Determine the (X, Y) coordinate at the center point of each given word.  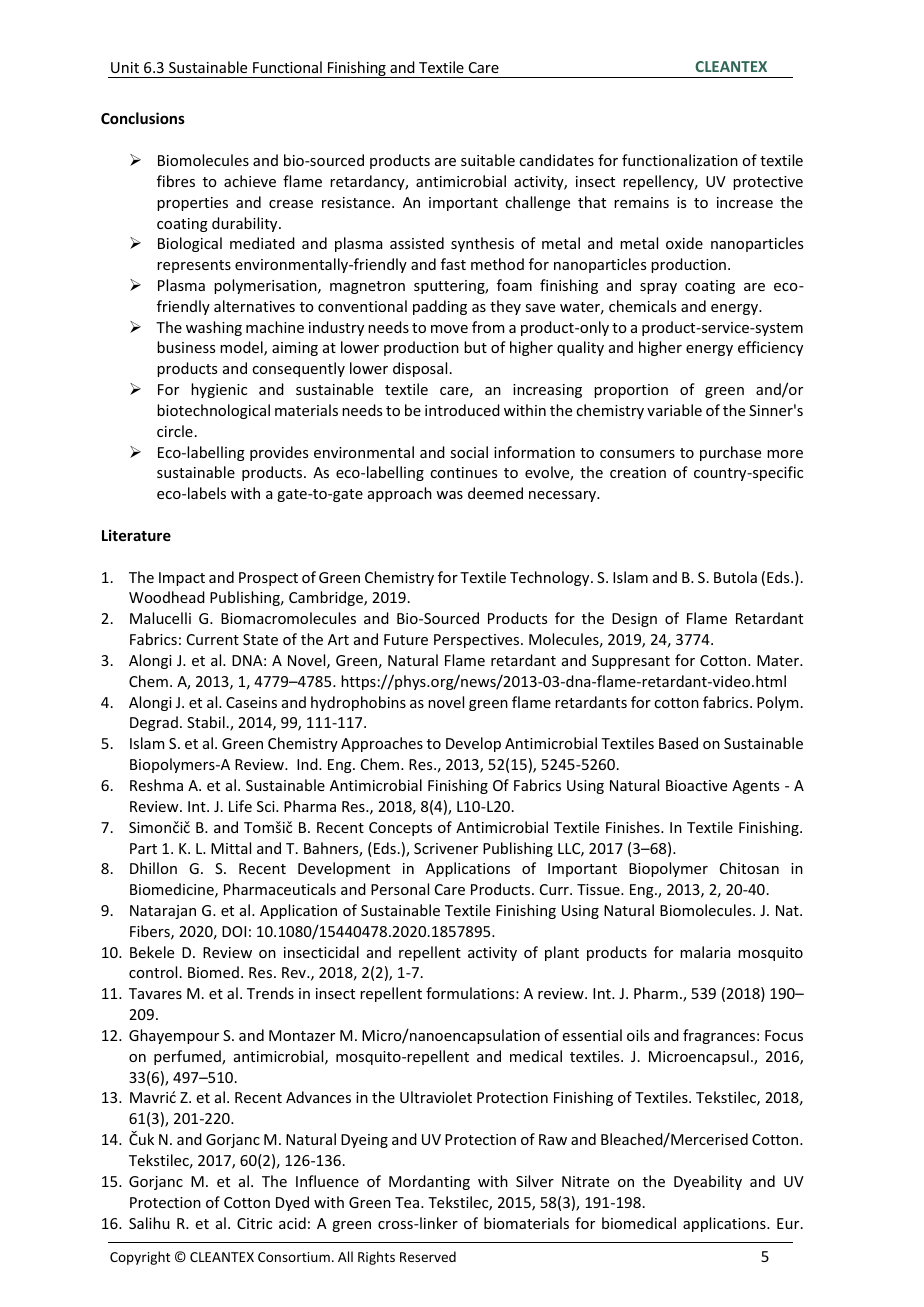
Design (634, 620)
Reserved (428, 1256)
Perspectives (478, 641)
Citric (254, 1223)
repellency (660, 182)
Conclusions (143, 118)
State (260, 639)
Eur (789, 1223)
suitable (488, 160)
